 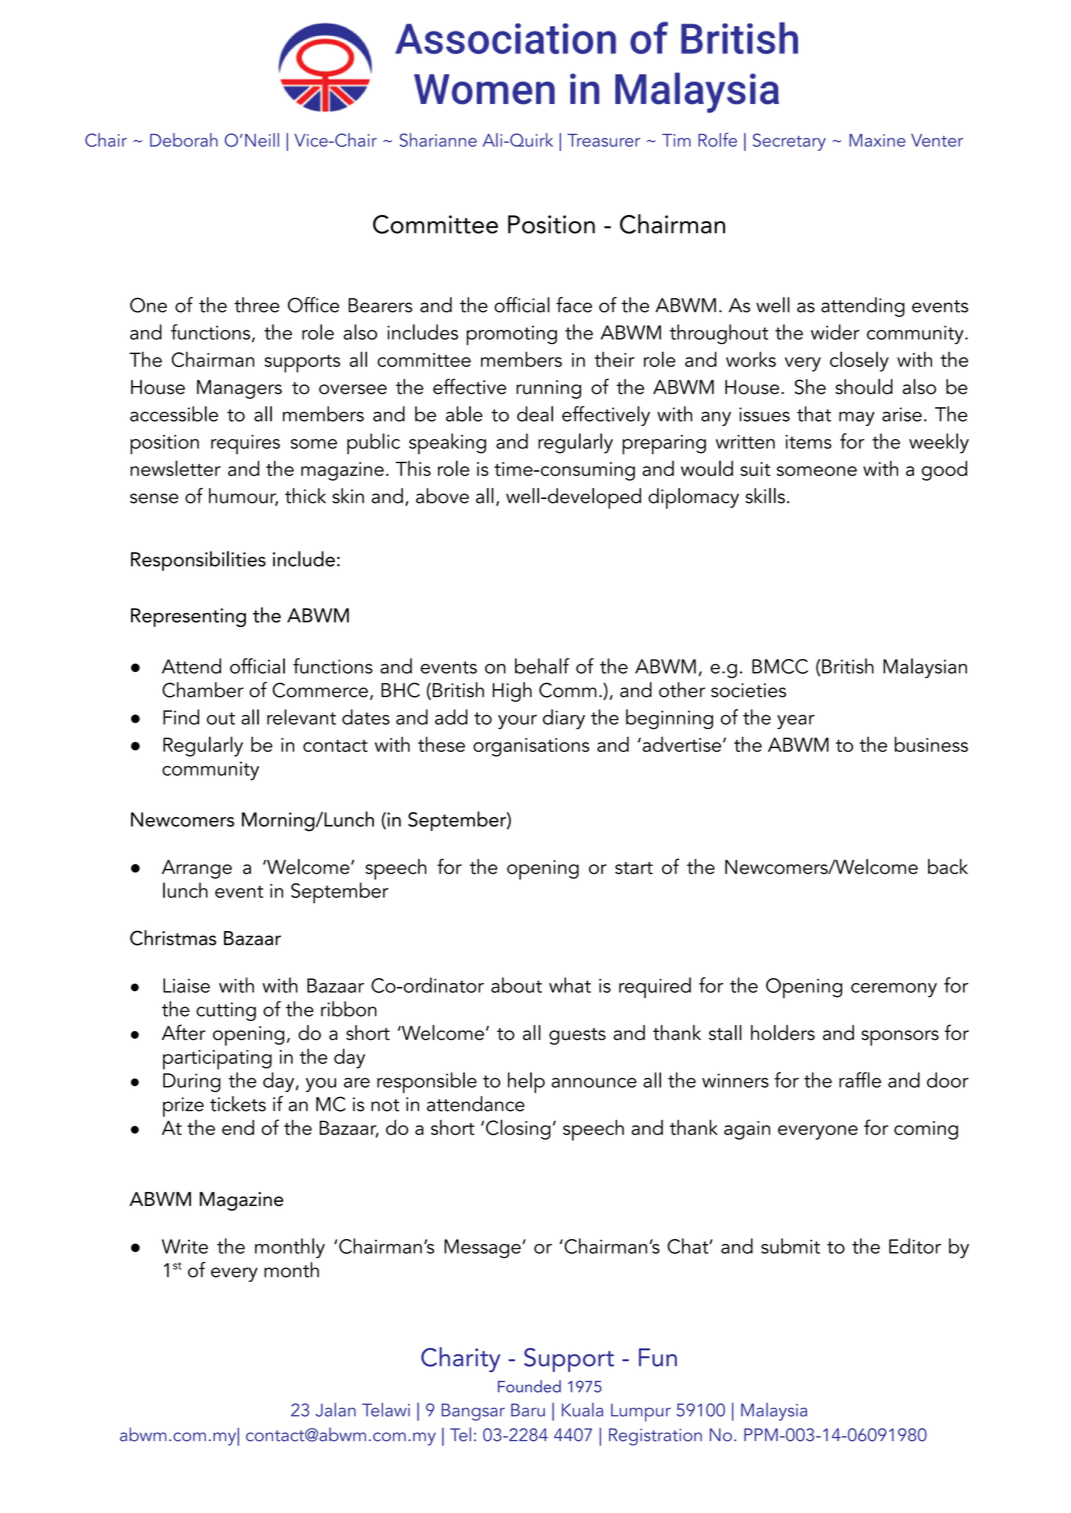 What do you see at coordinates (184, 140) in the page?
I see `Deborah` at bounding box center [184, 140].
